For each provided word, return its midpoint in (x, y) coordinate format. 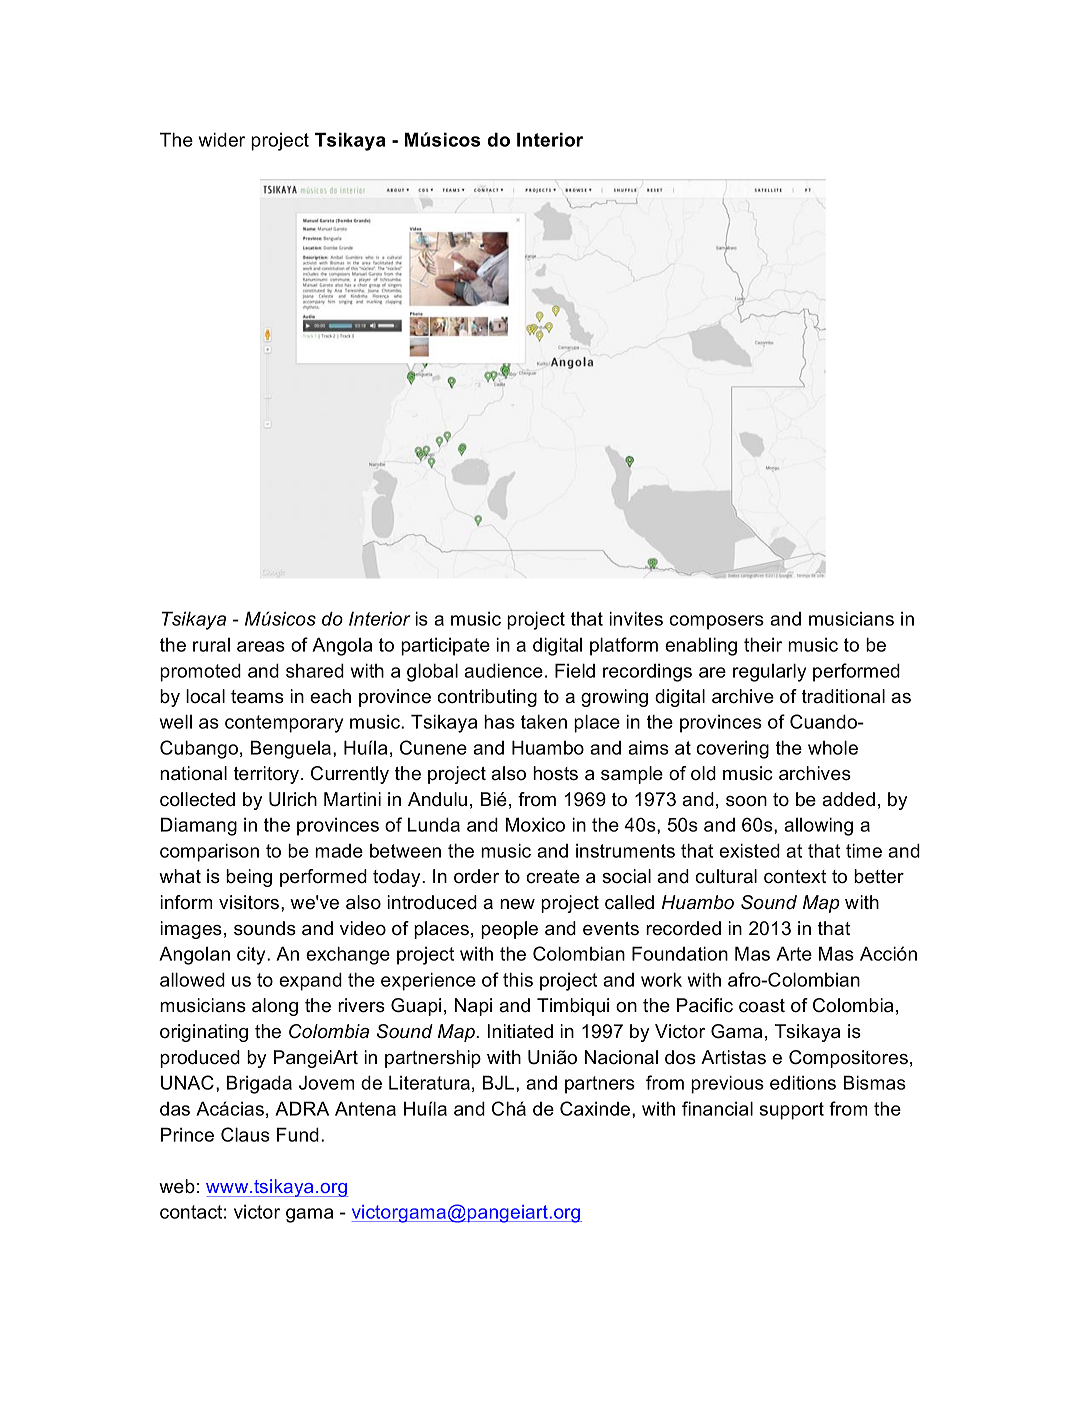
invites (636, 618)
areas (261, 646)
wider (222, 139)
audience (503, 670)
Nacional (621, 1057)
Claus (245, 1134)
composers (716, 622)
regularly (769, 672)
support (792, 1111)
